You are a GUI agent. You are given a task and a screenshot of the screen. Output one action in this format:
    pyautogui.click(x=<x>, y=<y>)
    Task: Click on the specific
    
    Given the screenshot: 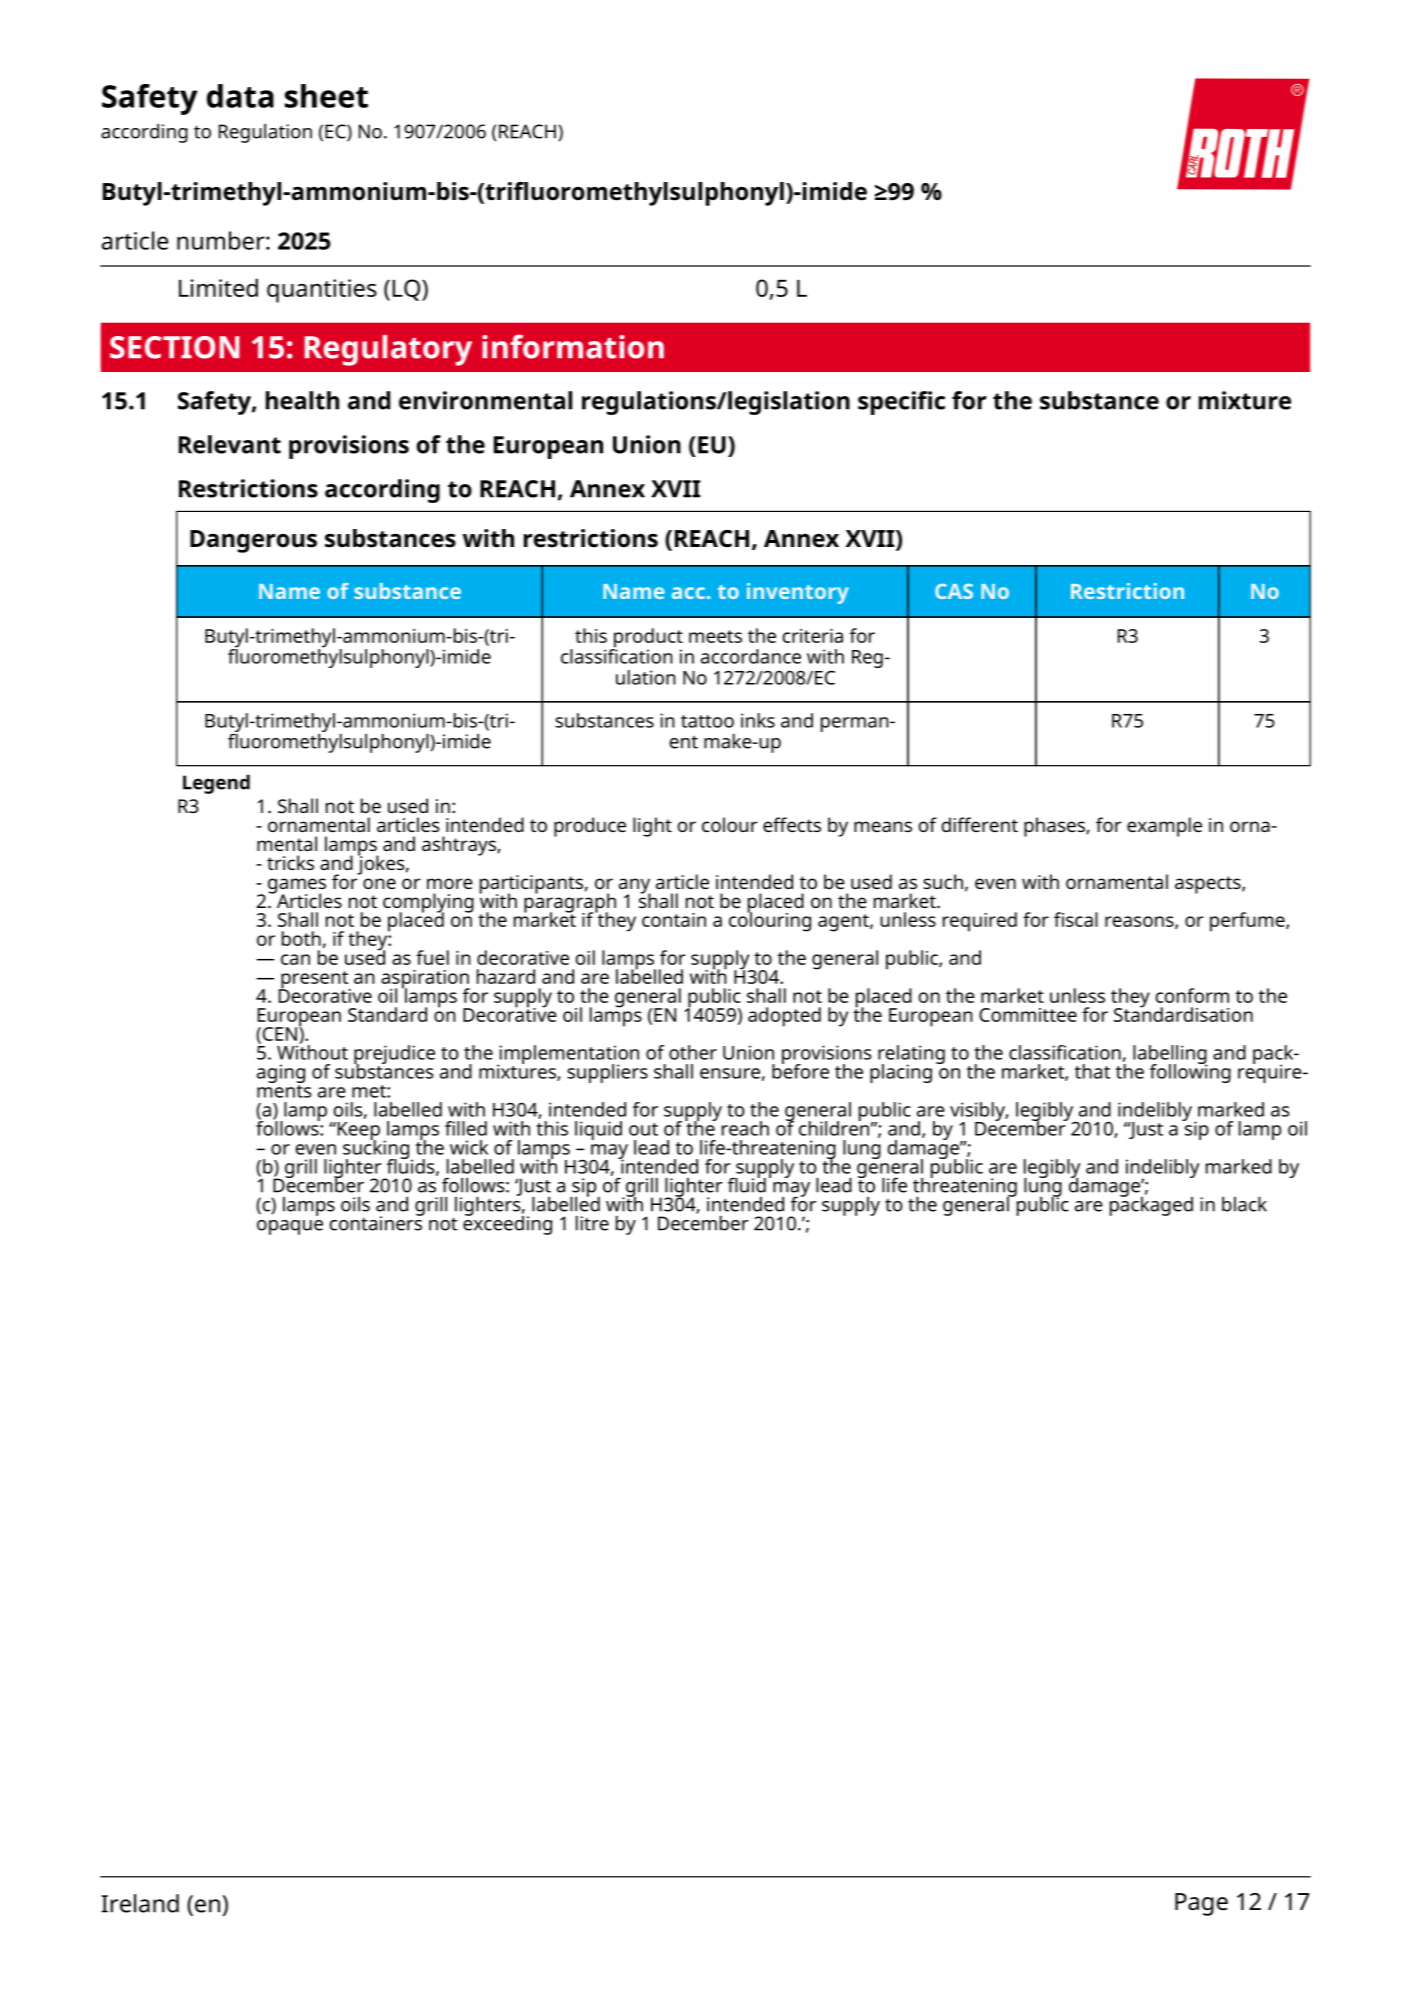 What is the action you would take?
    pyautogui.click(x=901, y=403)
